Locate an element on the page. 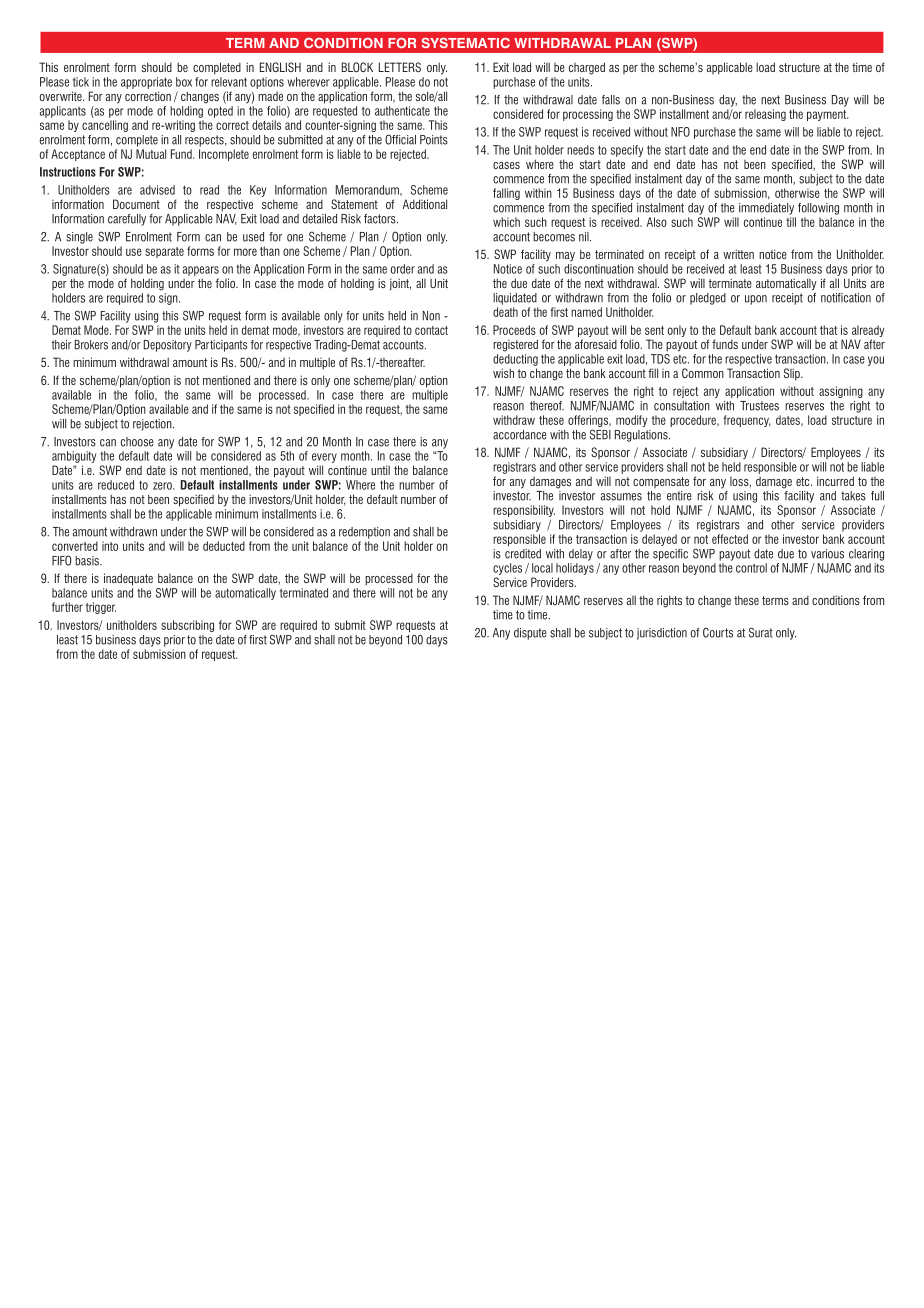  dispute is located at coordinates (530, 634).
